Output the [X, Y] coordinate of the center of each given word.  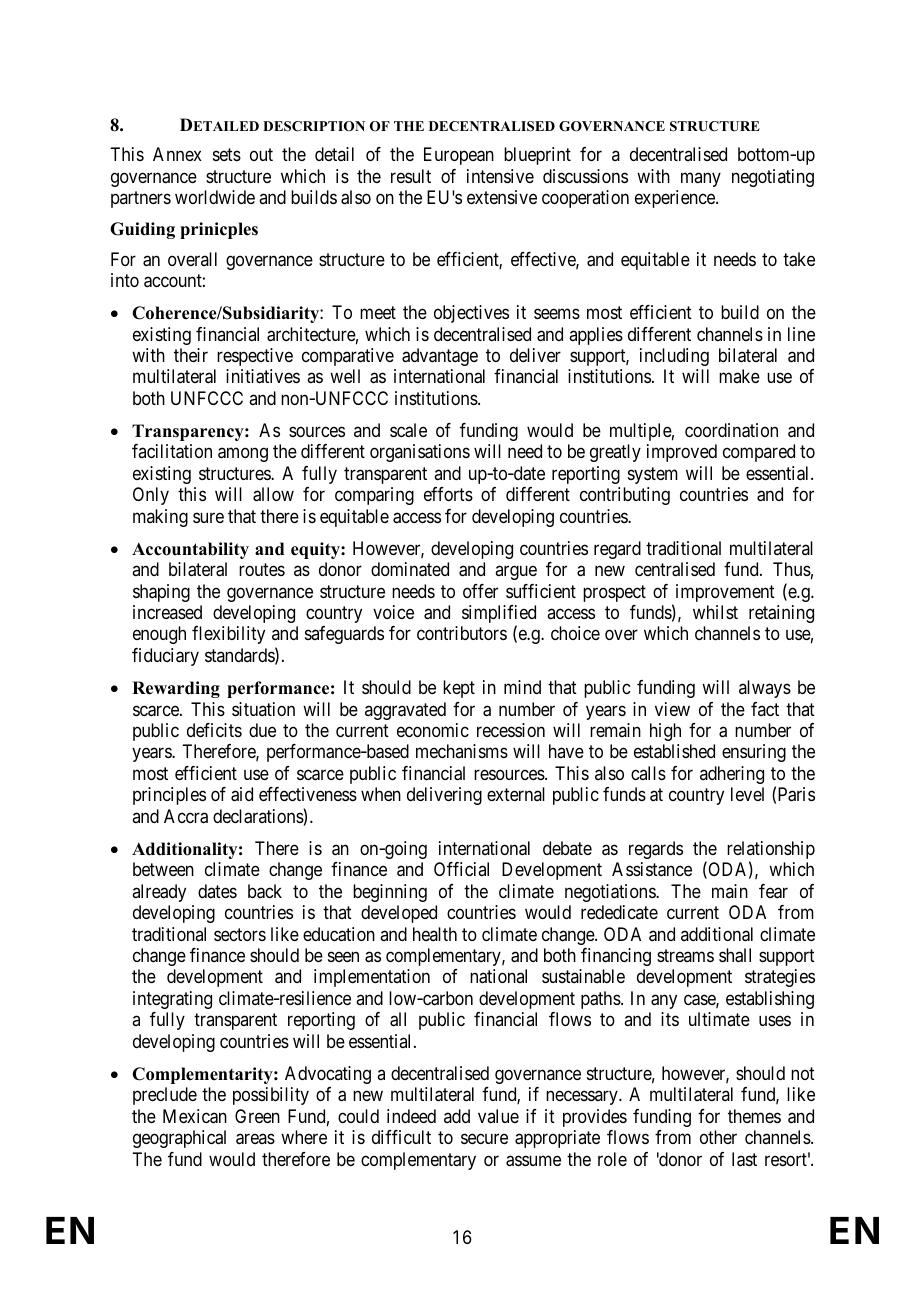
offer [480, 591]
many [701, 179]
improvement [725, 593]
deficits [214, 730]
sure [208, 517]
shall [735, 955]
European [459, 156]
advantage [440, 357]
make [739, 376]
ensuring [754, 753]
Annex [177, 154]
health [435, 934]
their [191, 355]
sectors [240, 934]
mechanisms [462, 751]
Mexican [195, 1116]
